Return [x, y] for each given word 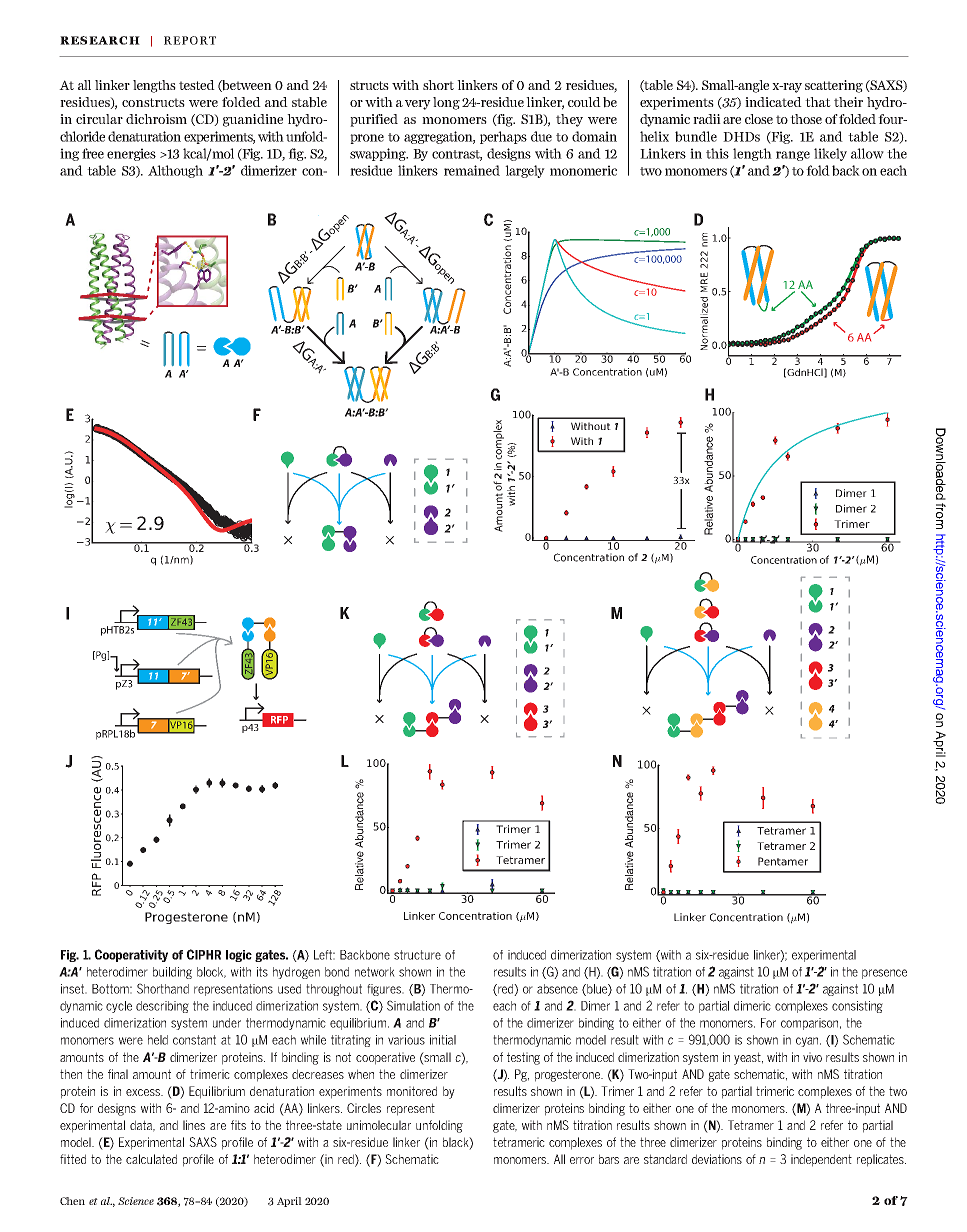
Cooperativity [131, 955]
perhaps [503, 137]
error [582, 1160]
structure [417, 955]
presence [884, 974]
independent [821, 1160]
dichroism [156, 119]
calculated [151, 1159]
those [806, 119]
